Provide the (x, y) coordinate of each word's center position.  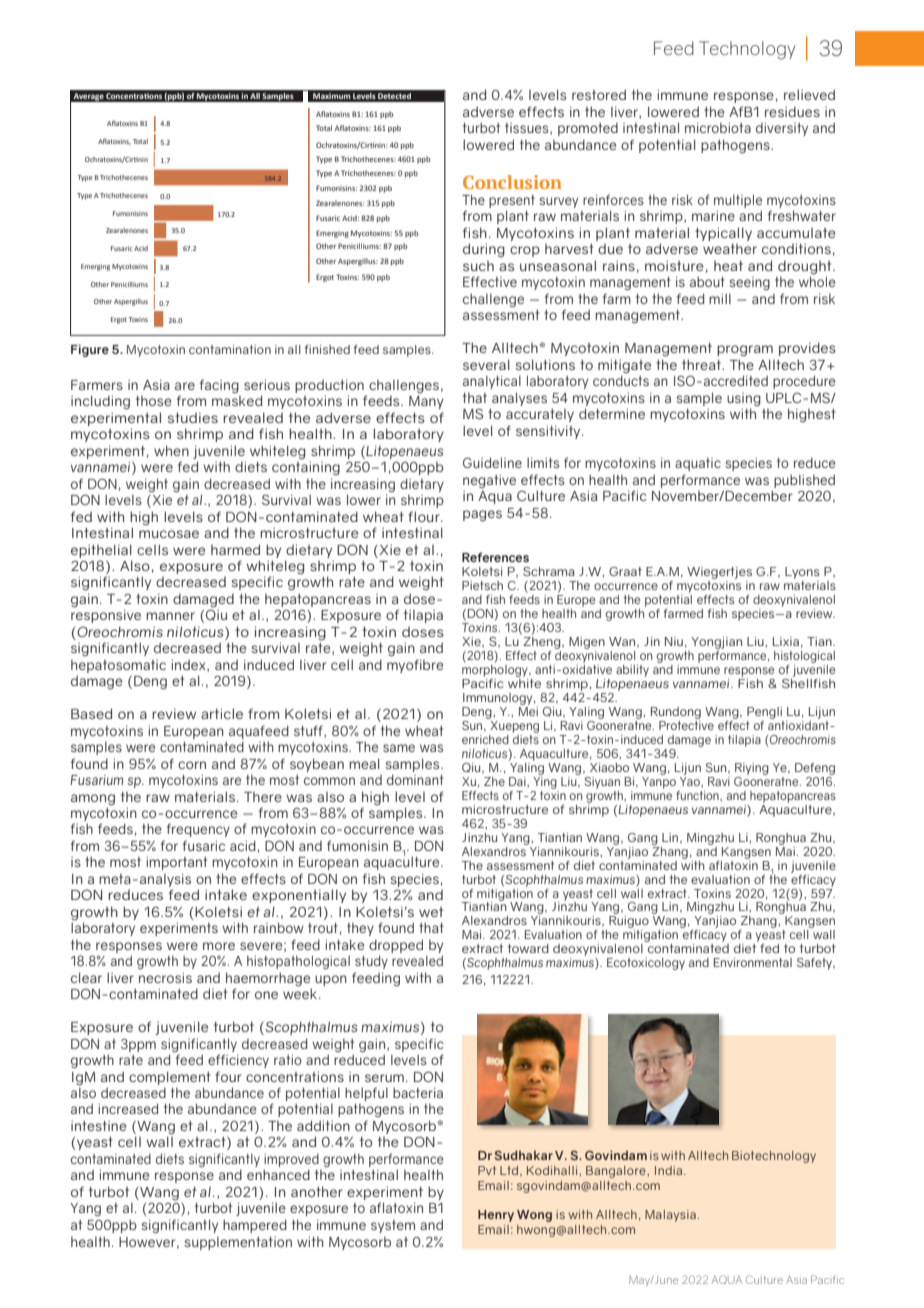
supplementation (238, 1243)
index (190, 665)
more (219, 946)
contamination (230, 349)
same (399, 748)
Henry (496, 1216)
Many (426, 402)
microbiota (718, 127)
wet (431, 912)
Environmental (753, 962)
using (744, 399)
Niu (674, 641)
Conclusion (512, 182)
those (154, 400)
